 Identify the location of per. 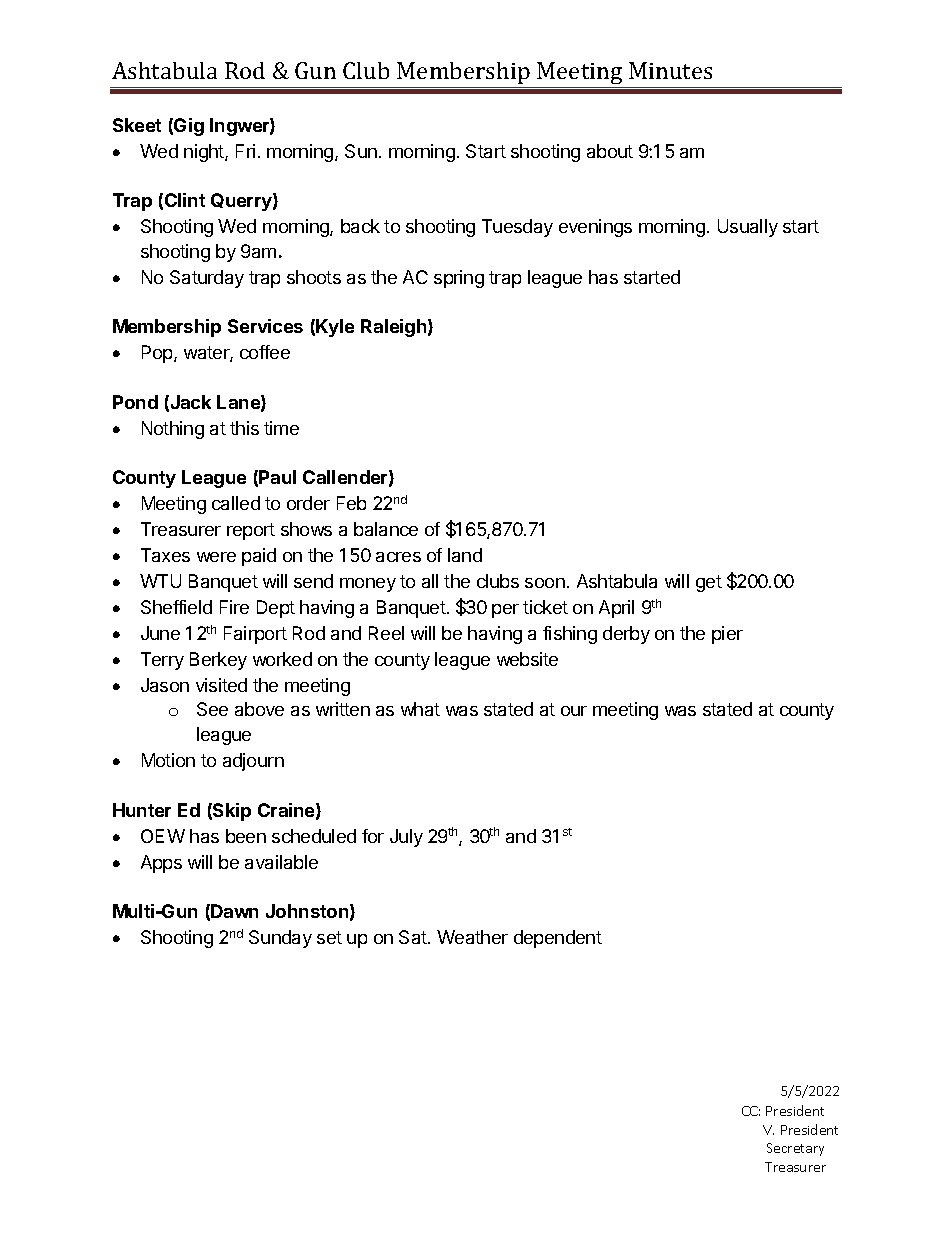
(505, 611).
